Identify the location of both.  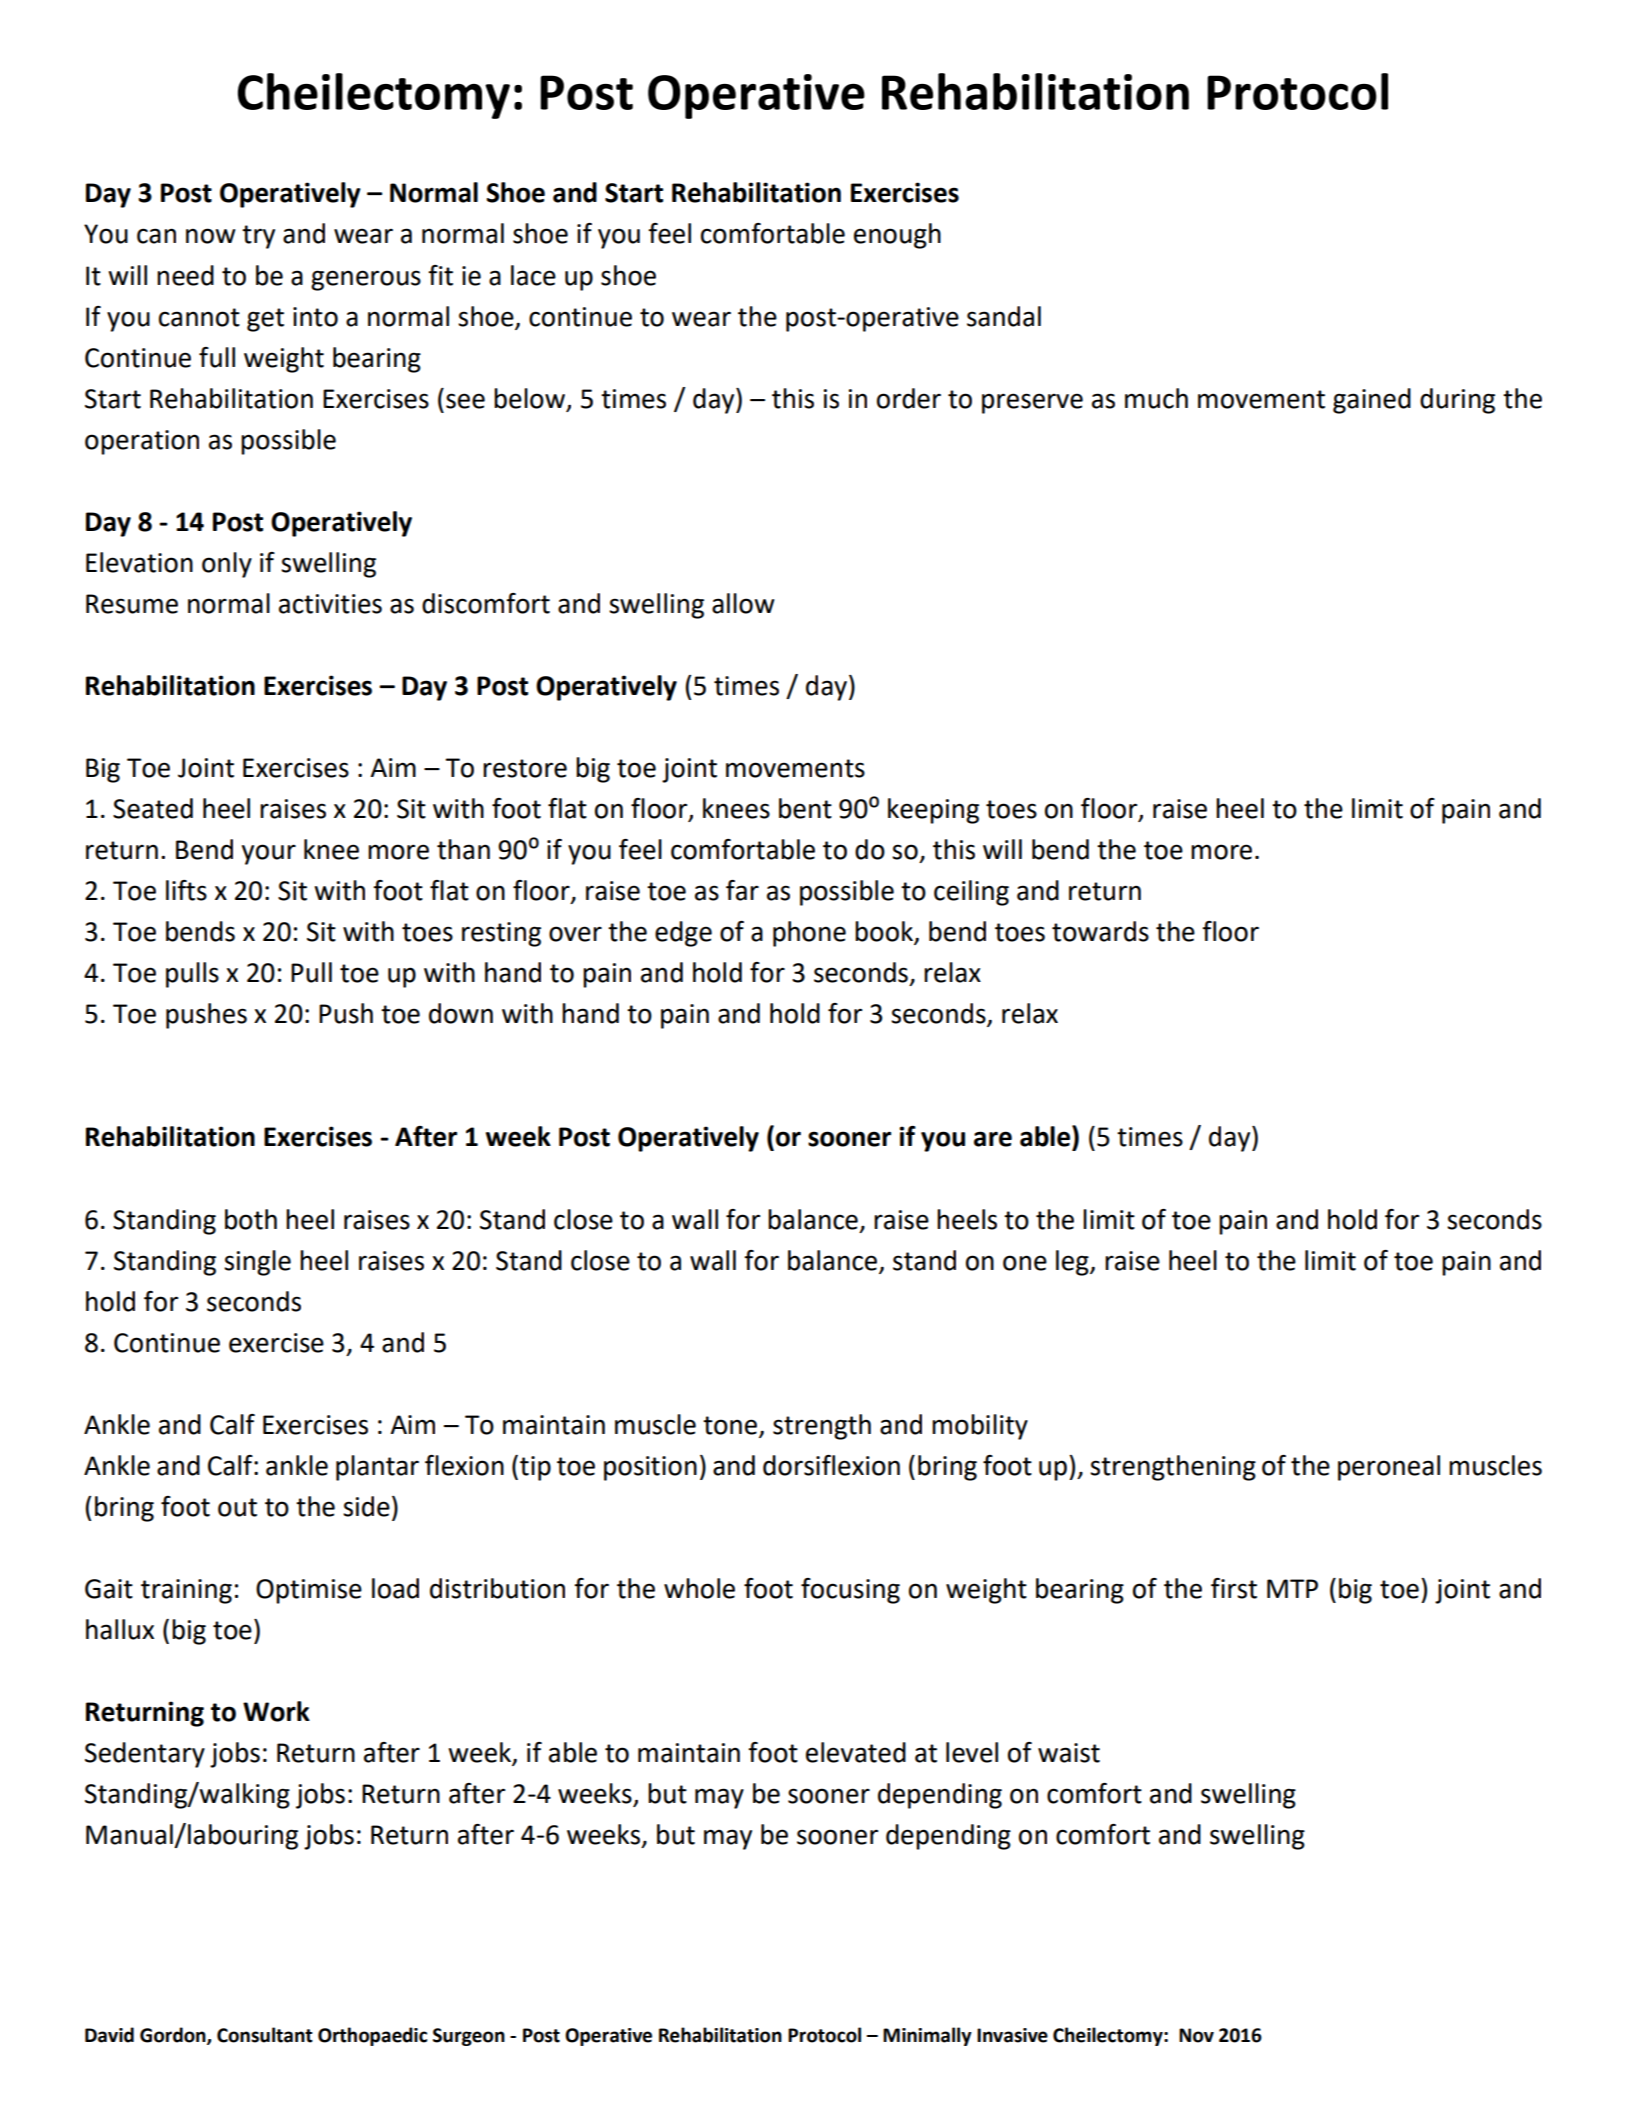
(251, 1219).
